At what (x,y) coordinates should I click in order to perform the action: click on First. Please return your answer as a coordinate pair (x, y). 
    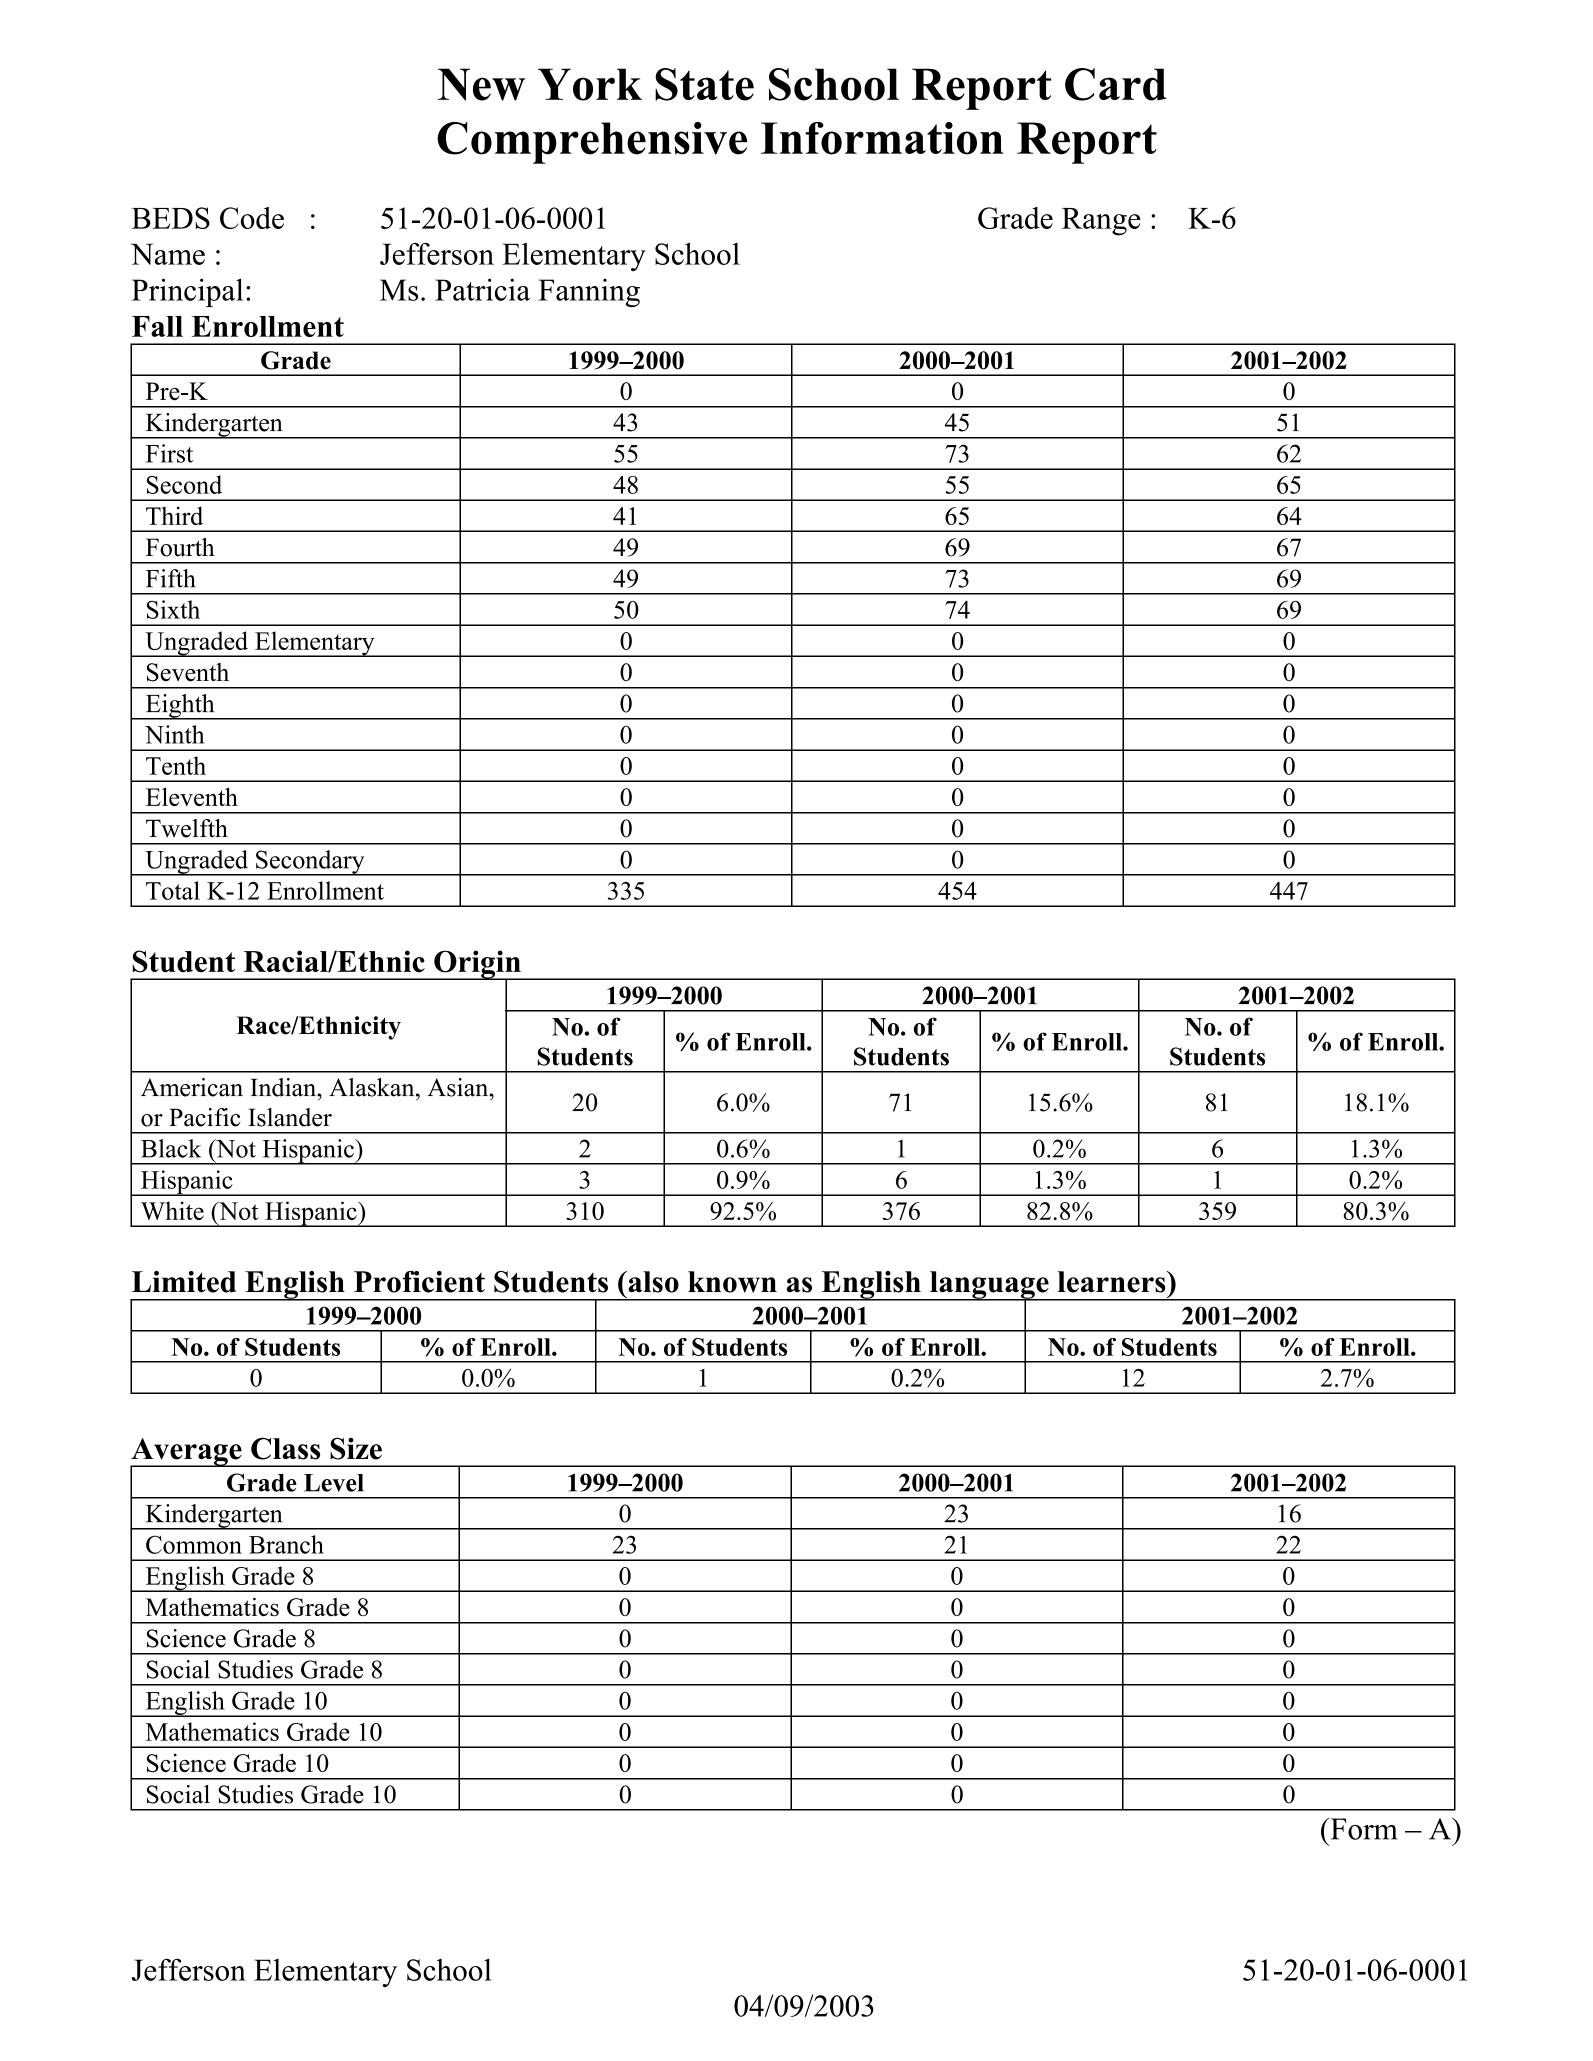
    Looking at the image, I should click on (169, 453).
